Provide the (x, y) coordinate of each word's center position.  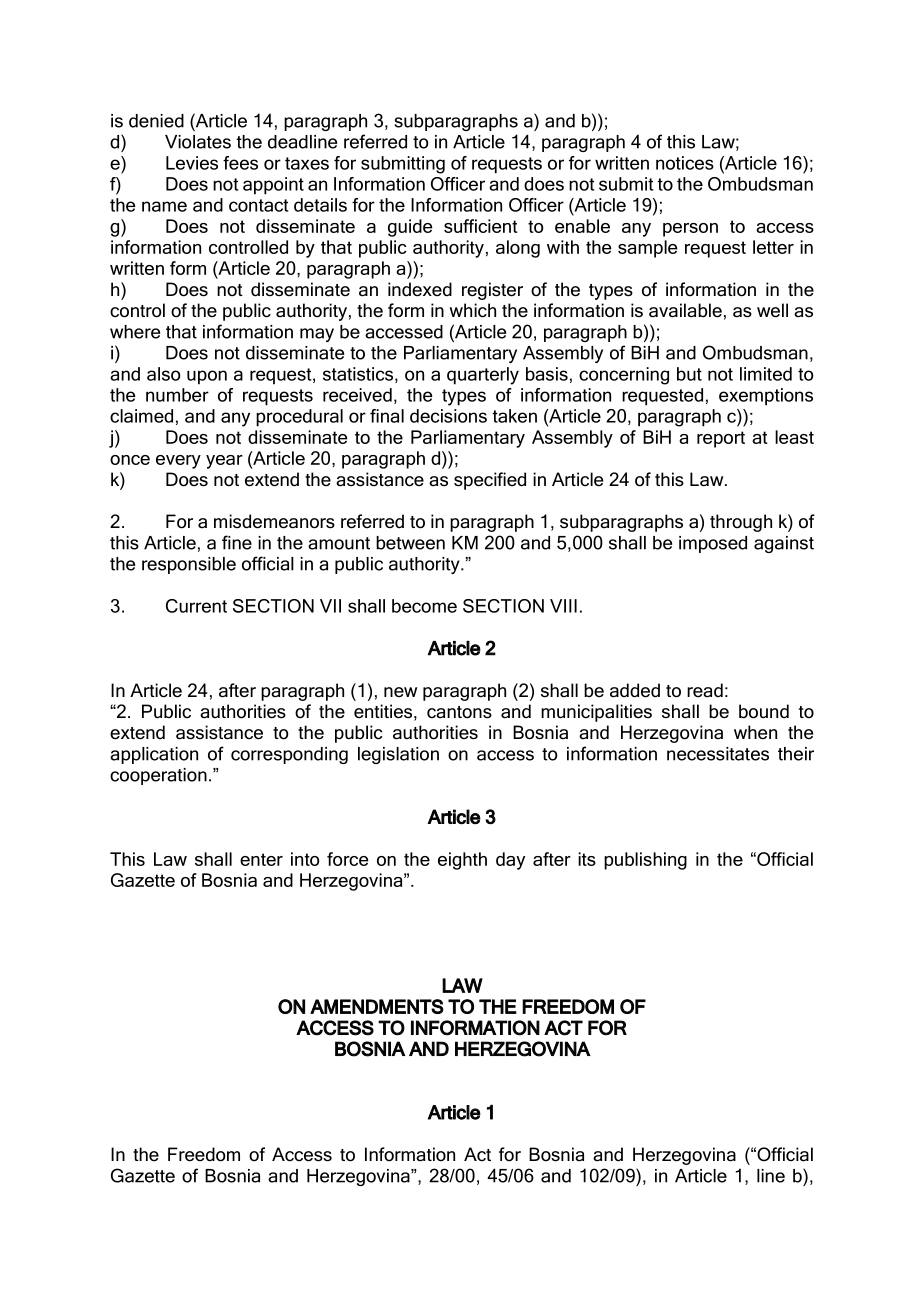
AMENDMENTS (377, 1006)
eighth (462, 861)
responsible (189, 565)
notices (685, 163)
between (410, 543)
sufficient (481, 226)
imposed (713, 544)
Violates (198, 142)
